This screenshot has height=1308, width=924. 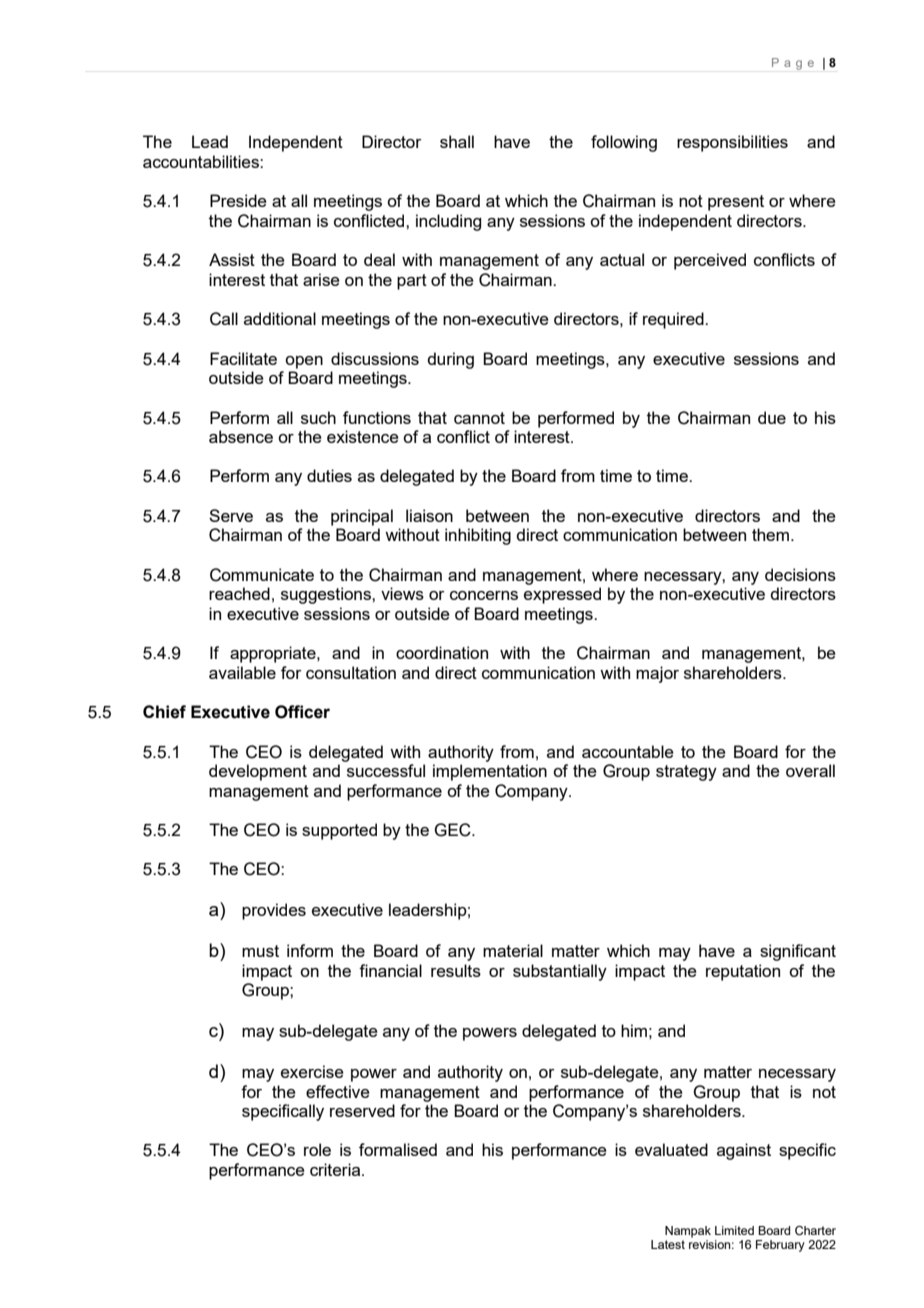 What do you see at coordinates (317, 1149) in the screenshot?
I see `role` at bounding box center [317, 1149].
